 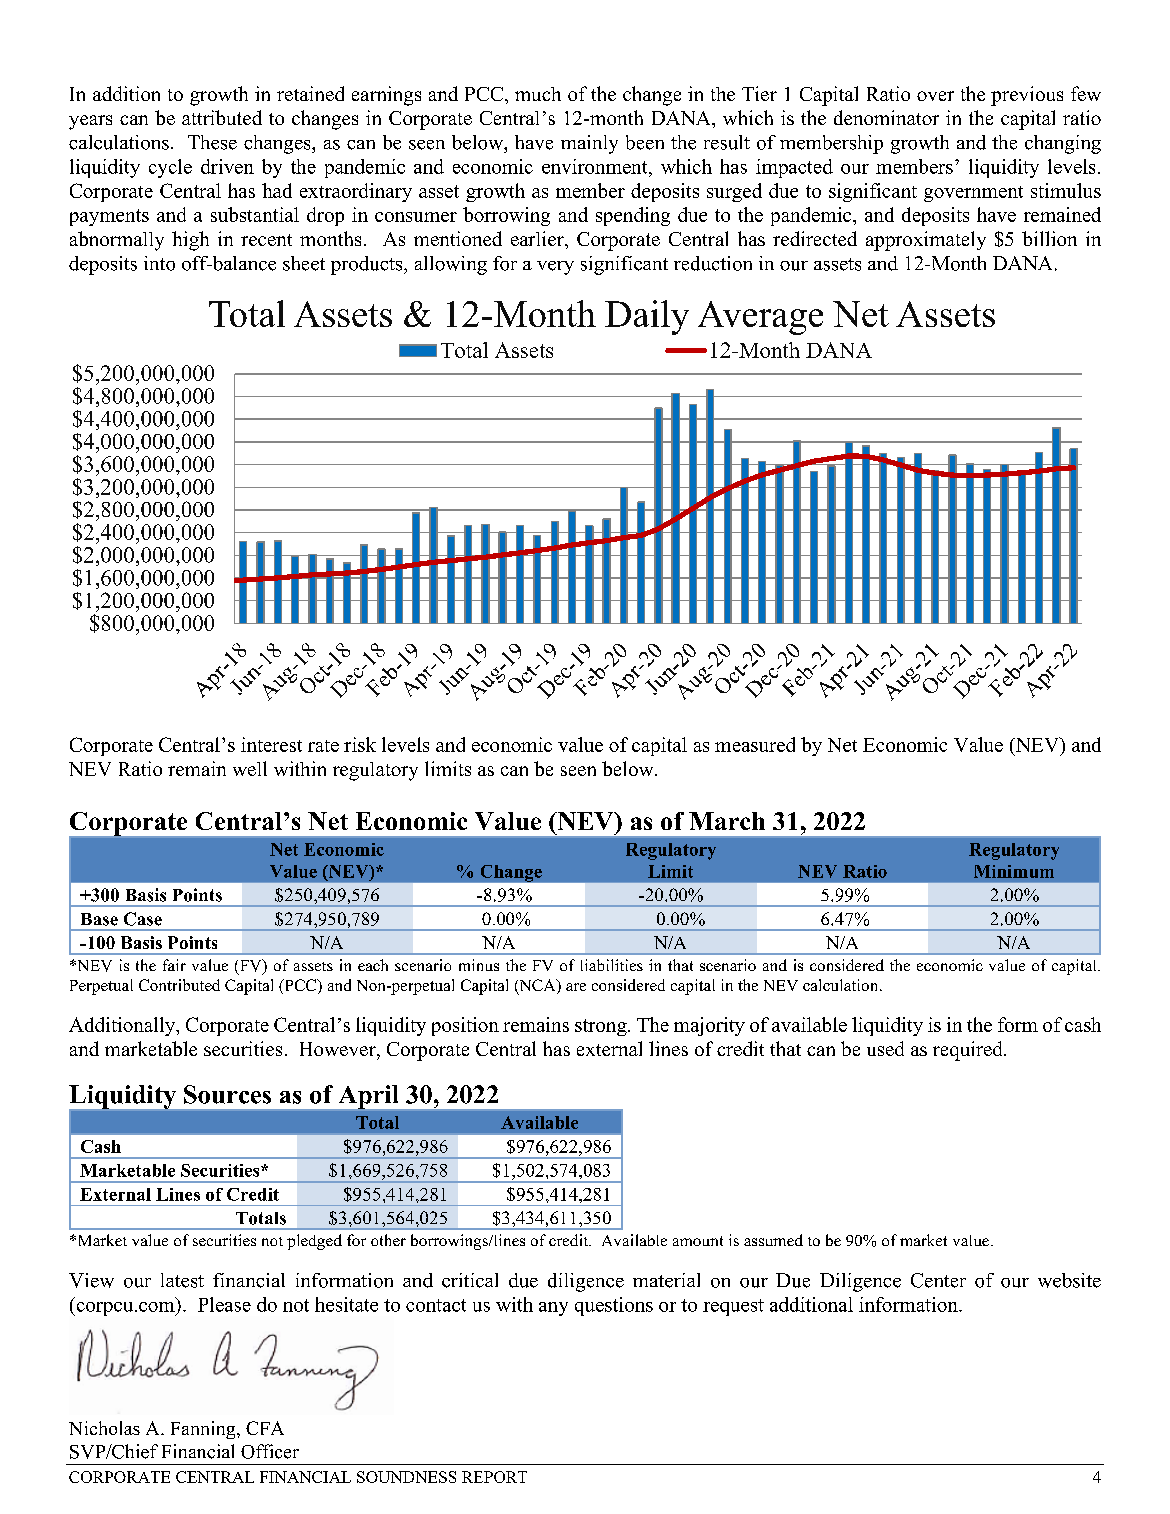 What do you see at coordinates (159, 263) in the screenshot?
I see `into` at bounding box center [159, 263].
